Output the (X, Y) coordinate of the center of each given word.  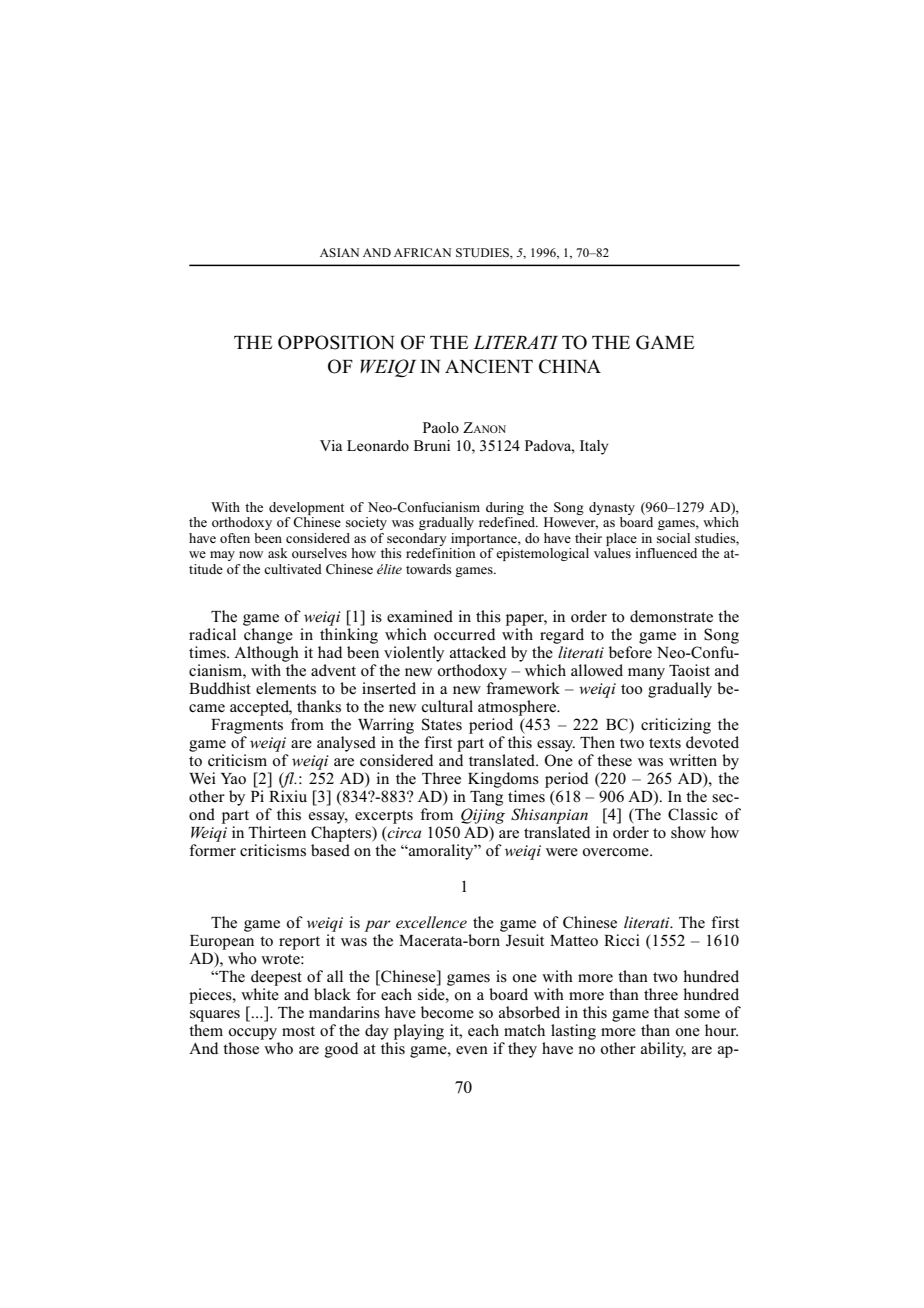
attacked (478, 652)
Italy (594, 447)
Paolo (441, 427)
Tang (486, 798)
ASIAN (339, 252)
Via (331, 445)
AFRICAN (422, 252)
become (447, 1012)
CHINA (570, 366)
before (630, 652)
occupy (253, 1034)
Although (266, 654)
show (688, 832)
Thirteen (277, 832)
